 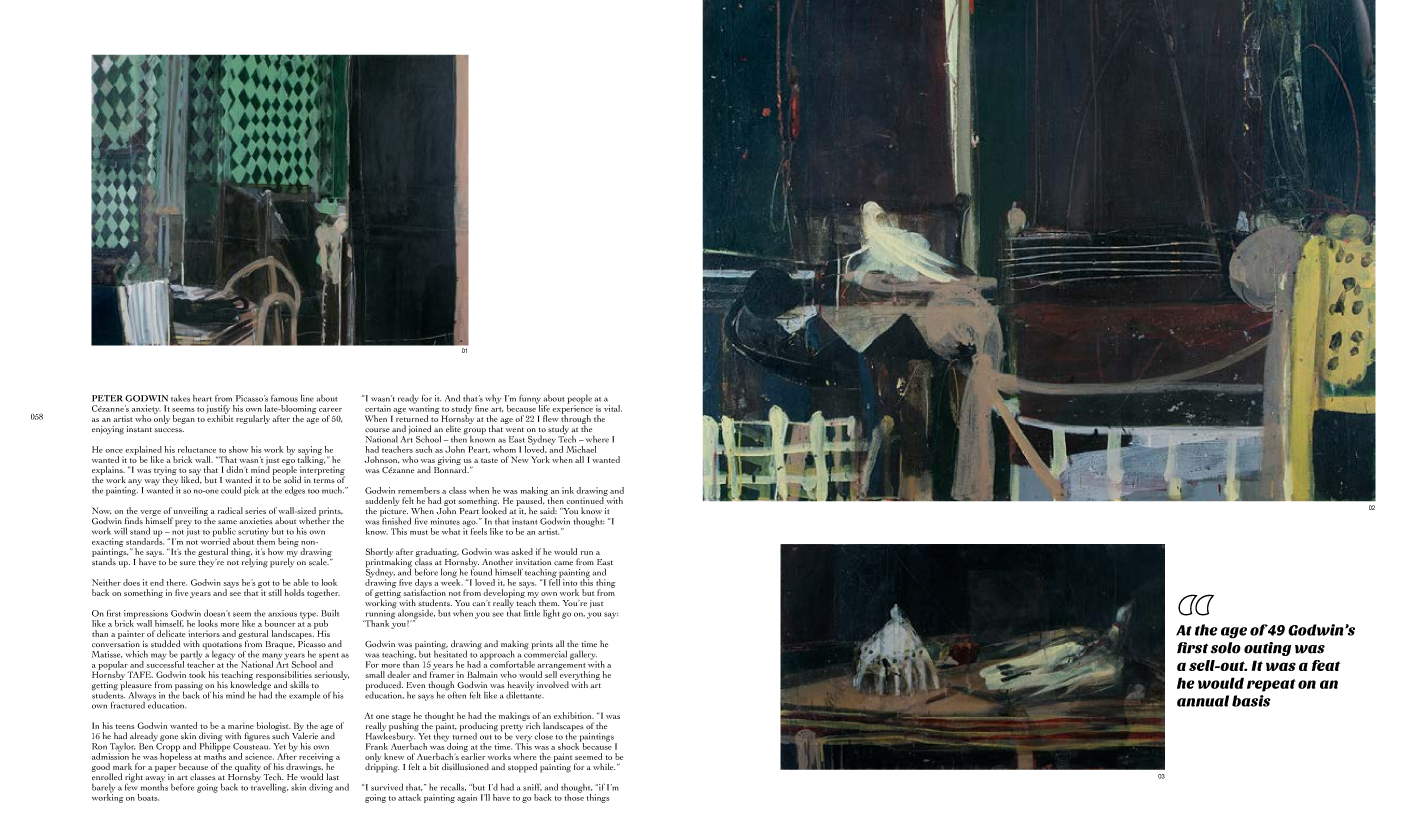 What do you see at coordinates (1226, 648) in the screenshot?
I see `solo` at bounding box center [1226, 648].
